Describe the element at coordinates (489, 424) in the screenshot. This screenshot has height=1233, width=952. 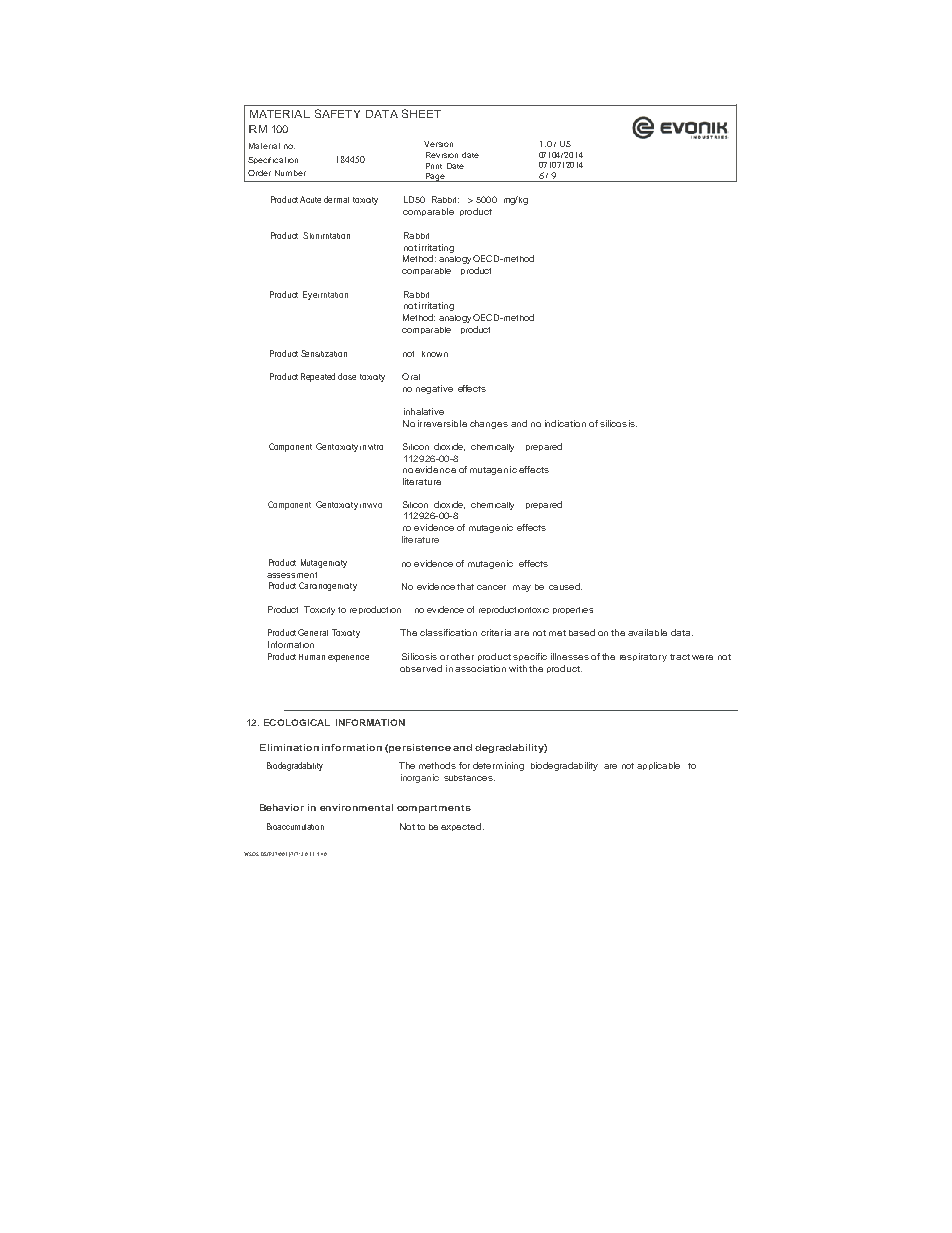
I see `changes` at that location.
